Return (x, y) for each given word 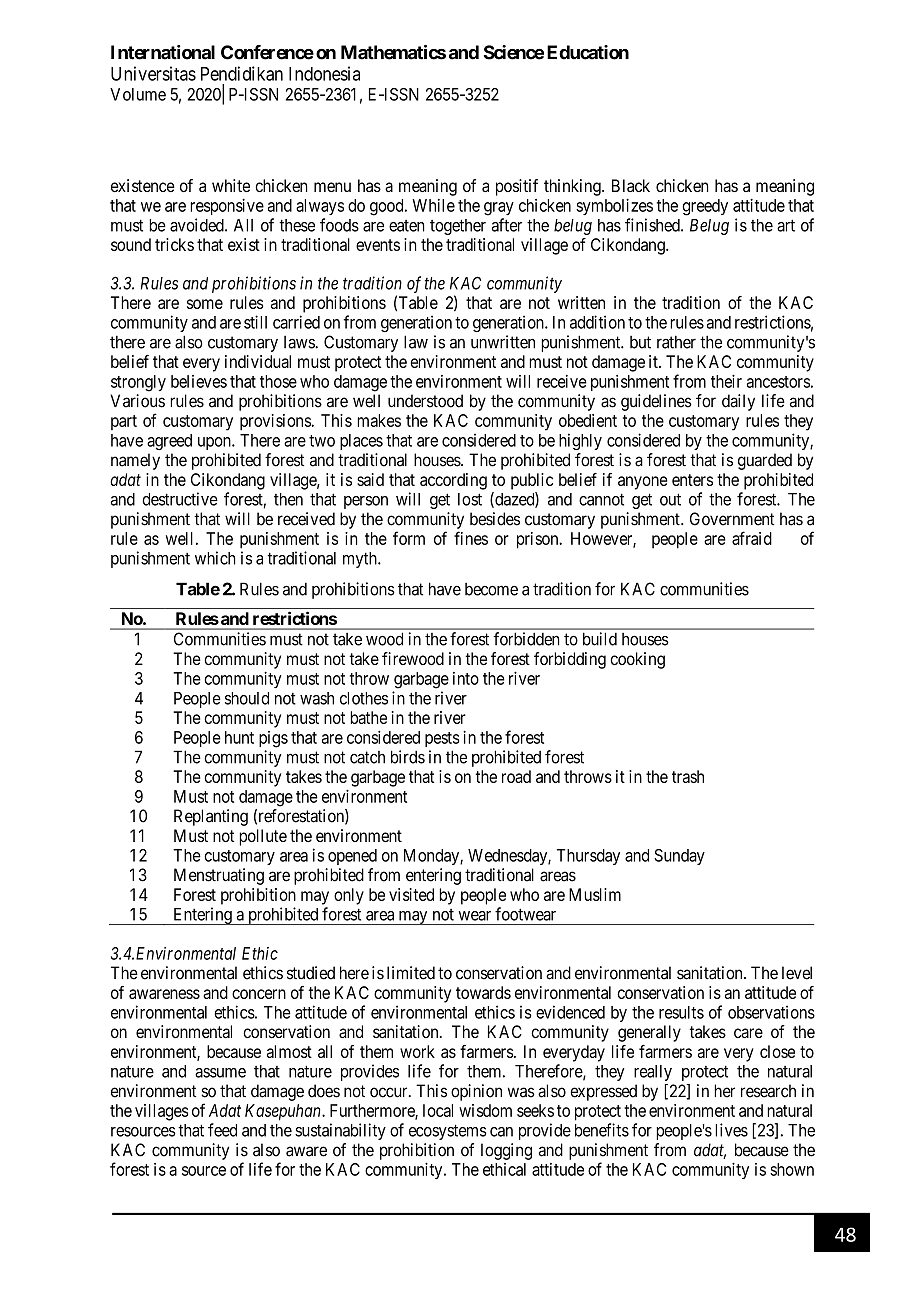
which (215, 558)
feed (222, 1130)
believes (199, 381)
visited (411, 894)
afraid (752, 538)
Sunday (679, 857)
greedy (705, 207)
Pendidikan (242, 73)
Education (588, 52)
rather (676, 342)
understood (425, 401)
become (491, 589)
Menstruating (219, 876)
